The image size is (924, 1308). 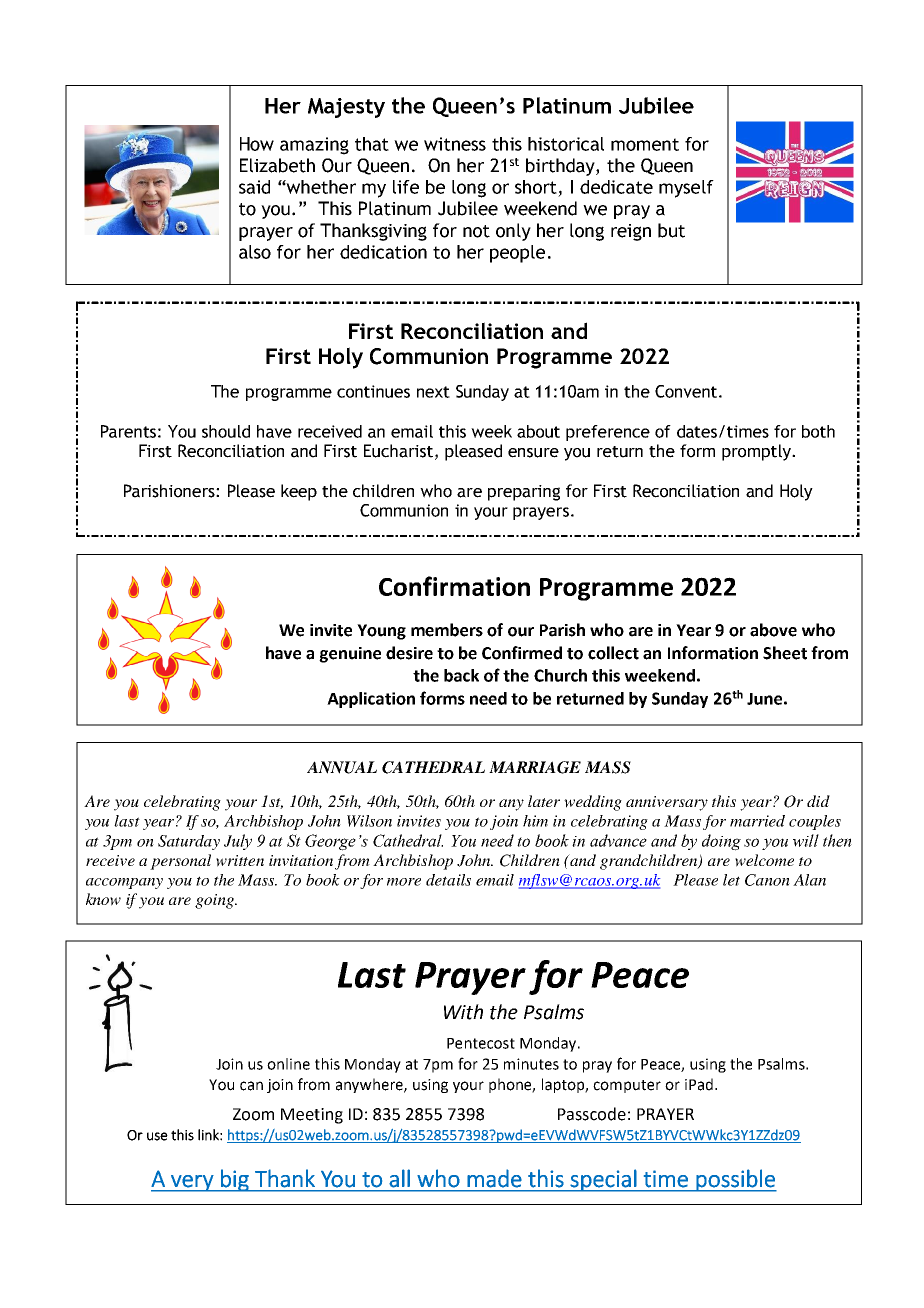 I want to click on myself, so click(x=686, y=189).
